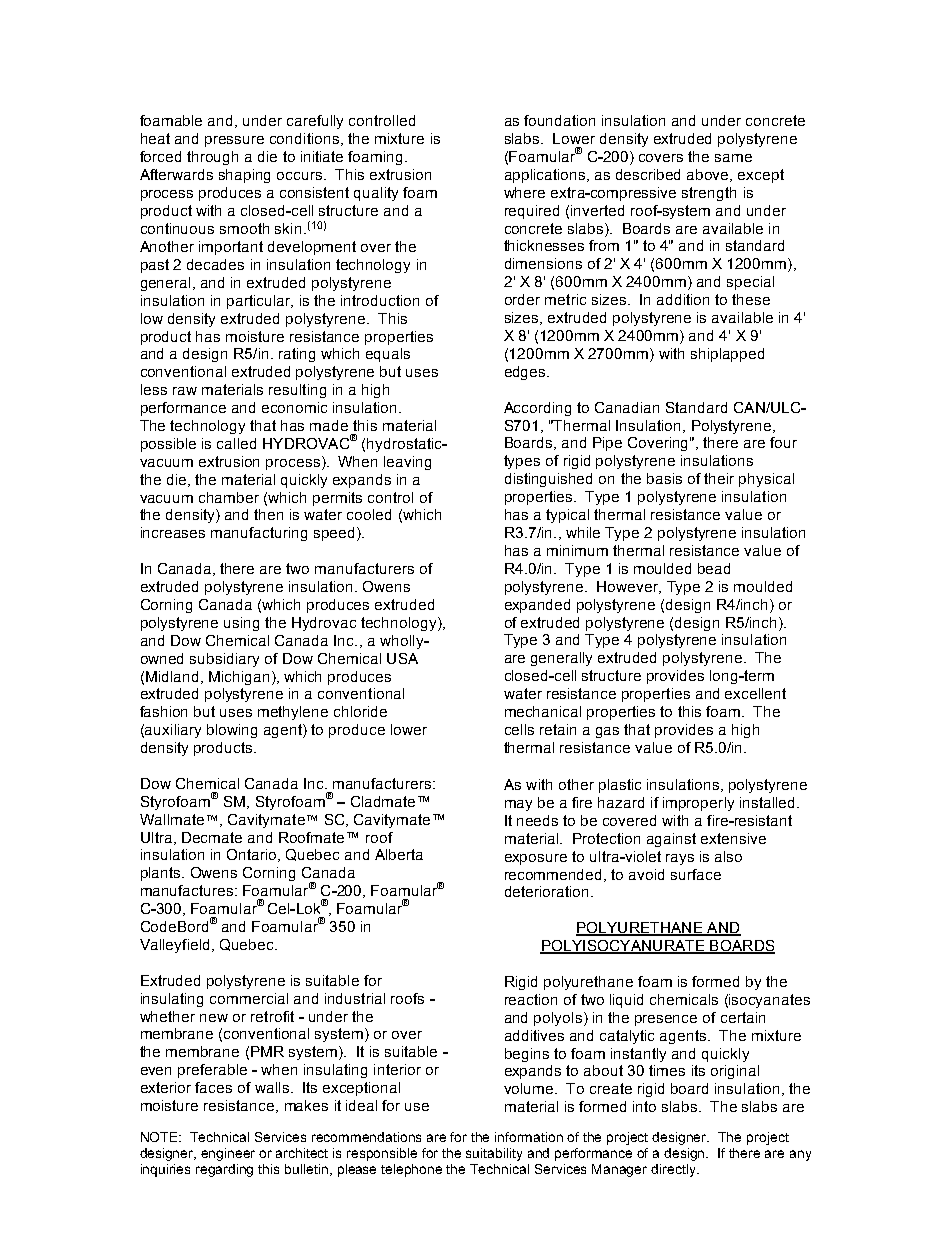 This screenshot has width=952, height=1233. Describe the element at coordinates (253, 855) in the screenshot. I see `Ontario` at that location.
